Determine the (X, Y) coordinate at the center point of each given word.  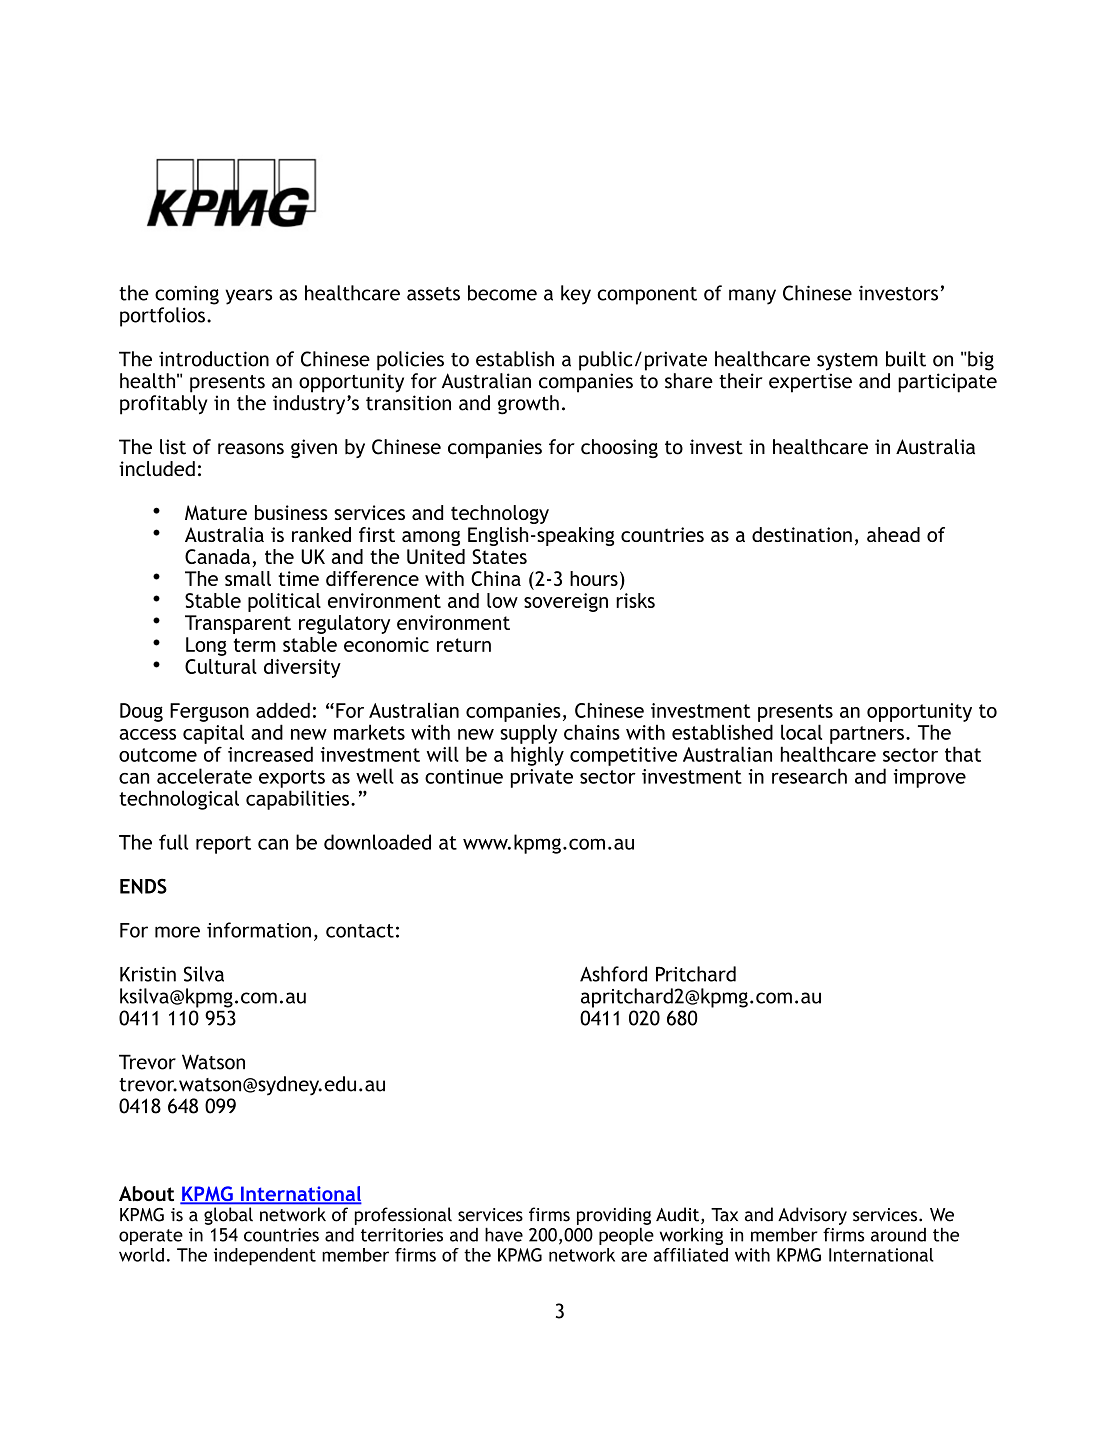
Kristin (148, 974)
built (906, 359)
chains (592, 732)
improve (929, 778)
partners (867, 735)
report (223, 845)
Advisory (812, 1216)
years (248, 297)
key (576, 295)
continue (464, 776)
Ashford (613, 974)
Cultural (221, 666)
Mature (216, 512)
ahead (893, 534)
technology (500, 514)
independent (265, 1257)
